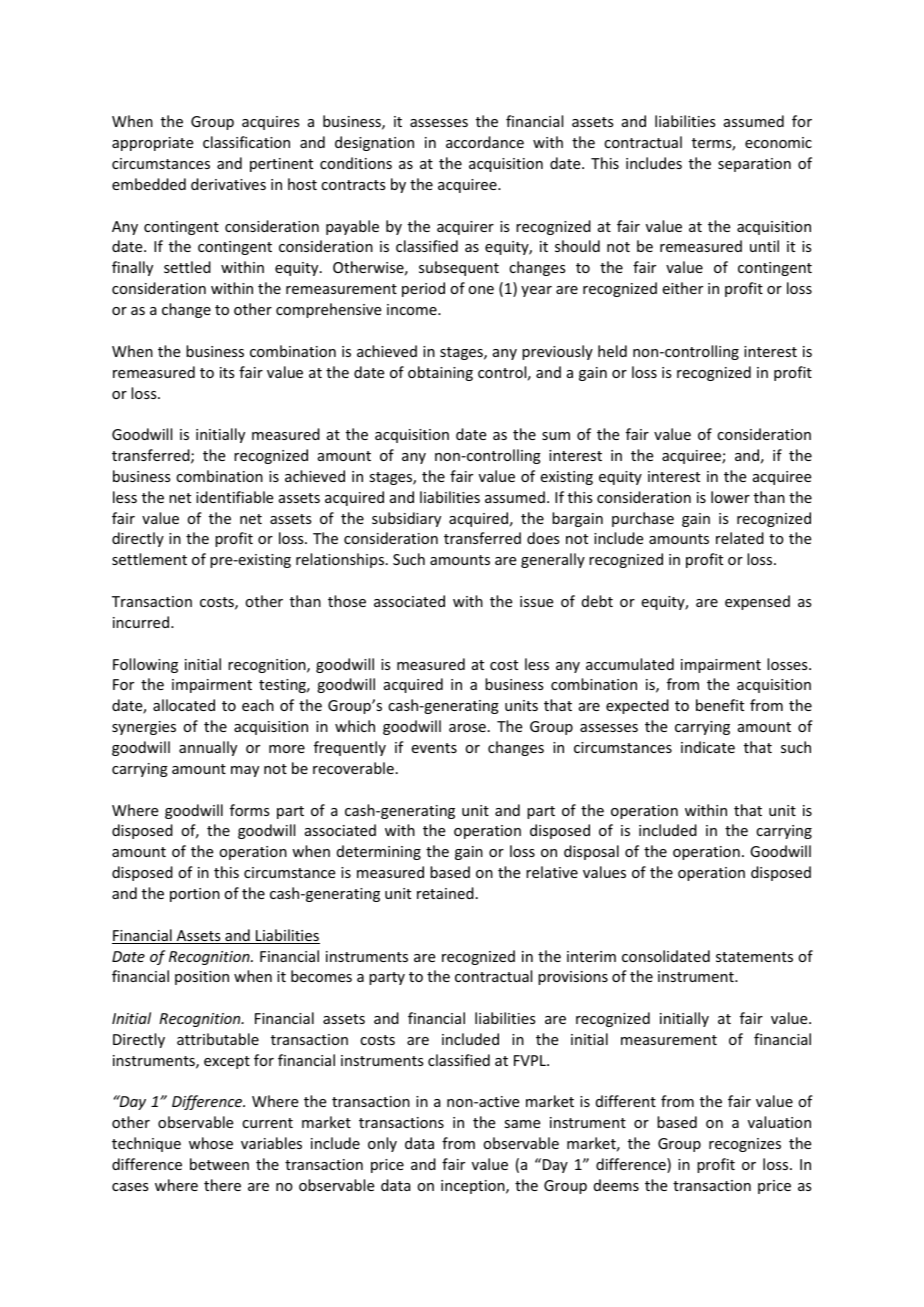 The height and width of the screenshot is (1307, 924). I want to click on arose, so click(467, 728).
